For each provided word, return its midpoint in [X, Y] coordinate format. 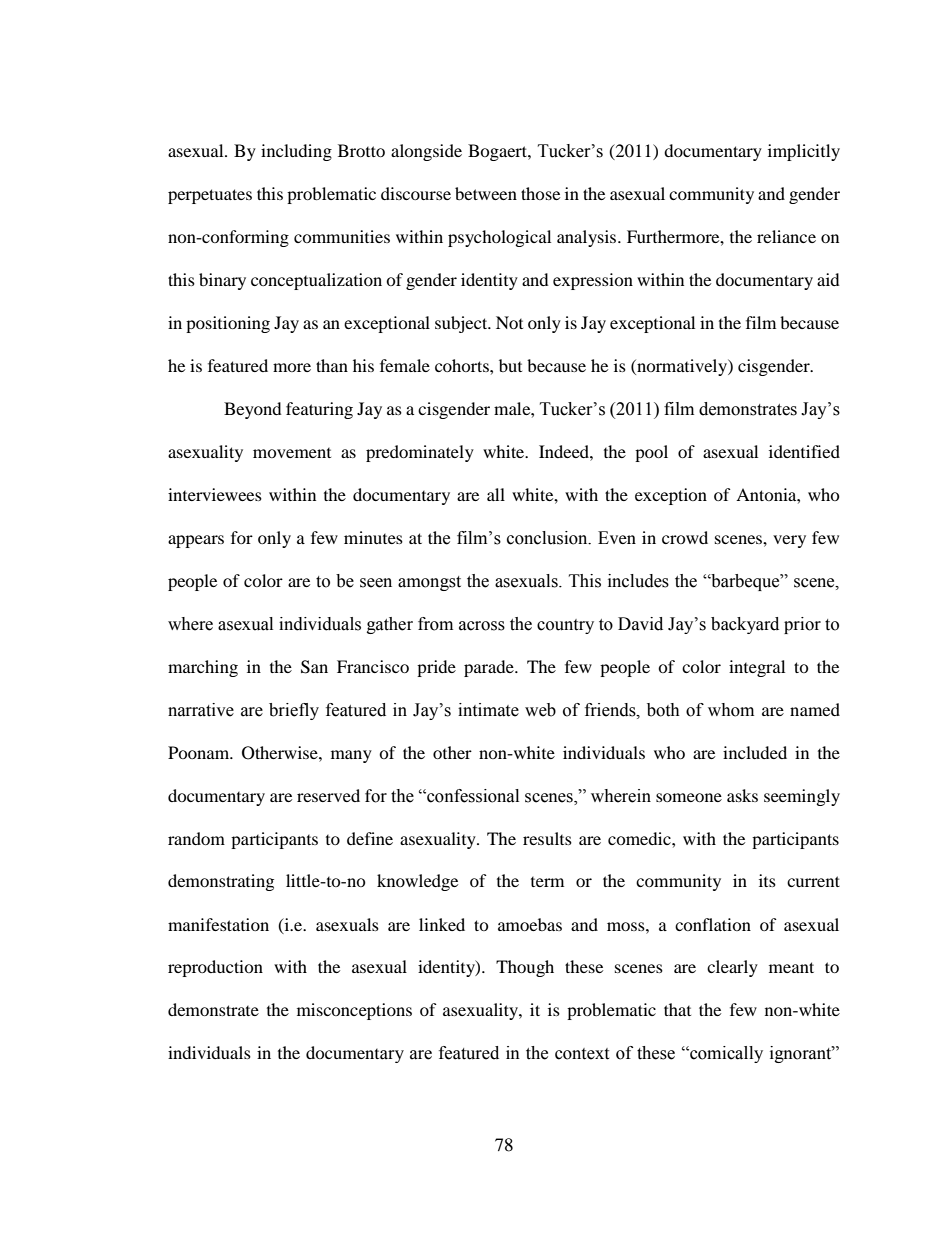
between [486, 193]
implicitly [804, 152]
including [296, 152]
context [582, 1054]
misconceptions [354, 1011]
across [482, 626]
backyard [745, 625]
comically [725, 1054]
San [314, 667]
